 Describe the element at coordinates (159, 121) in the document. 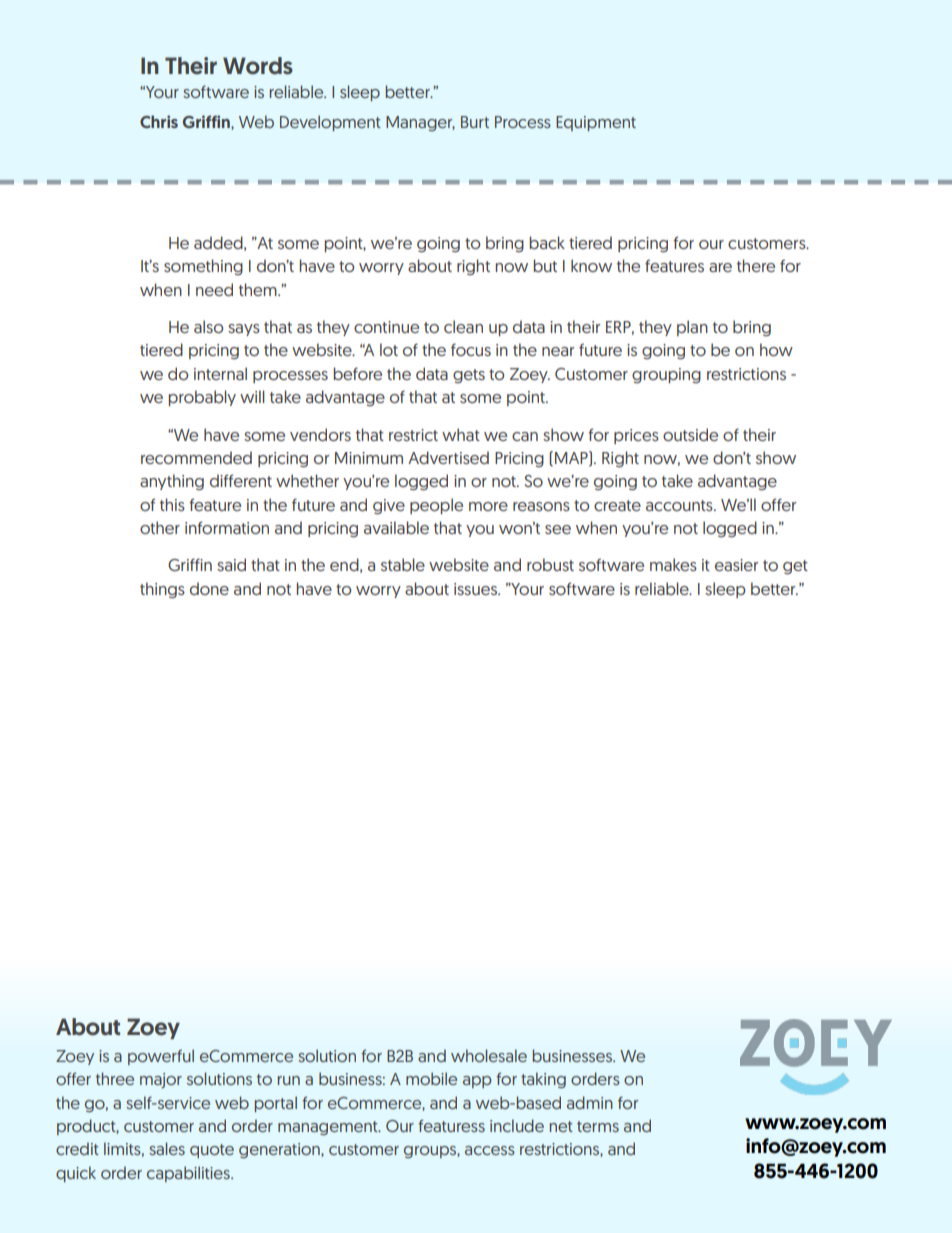

I see `Chris` at that location.
